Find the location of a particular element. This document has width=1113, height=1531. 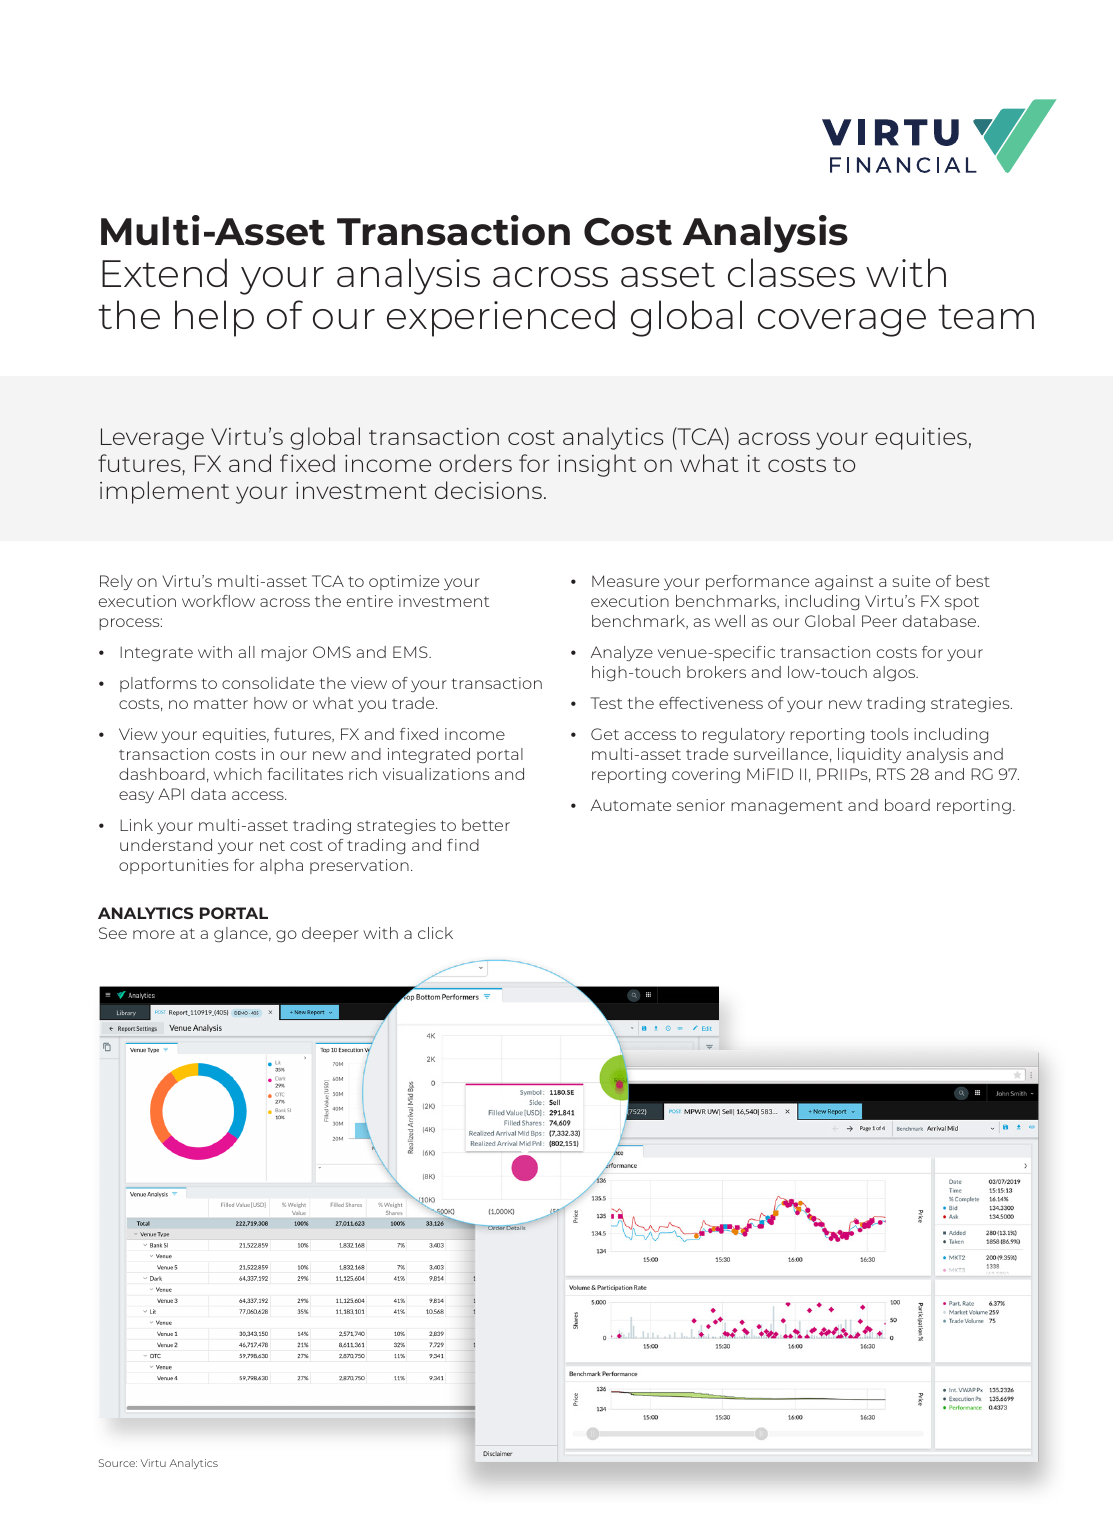

glance is located at coordinates (242, 935).
